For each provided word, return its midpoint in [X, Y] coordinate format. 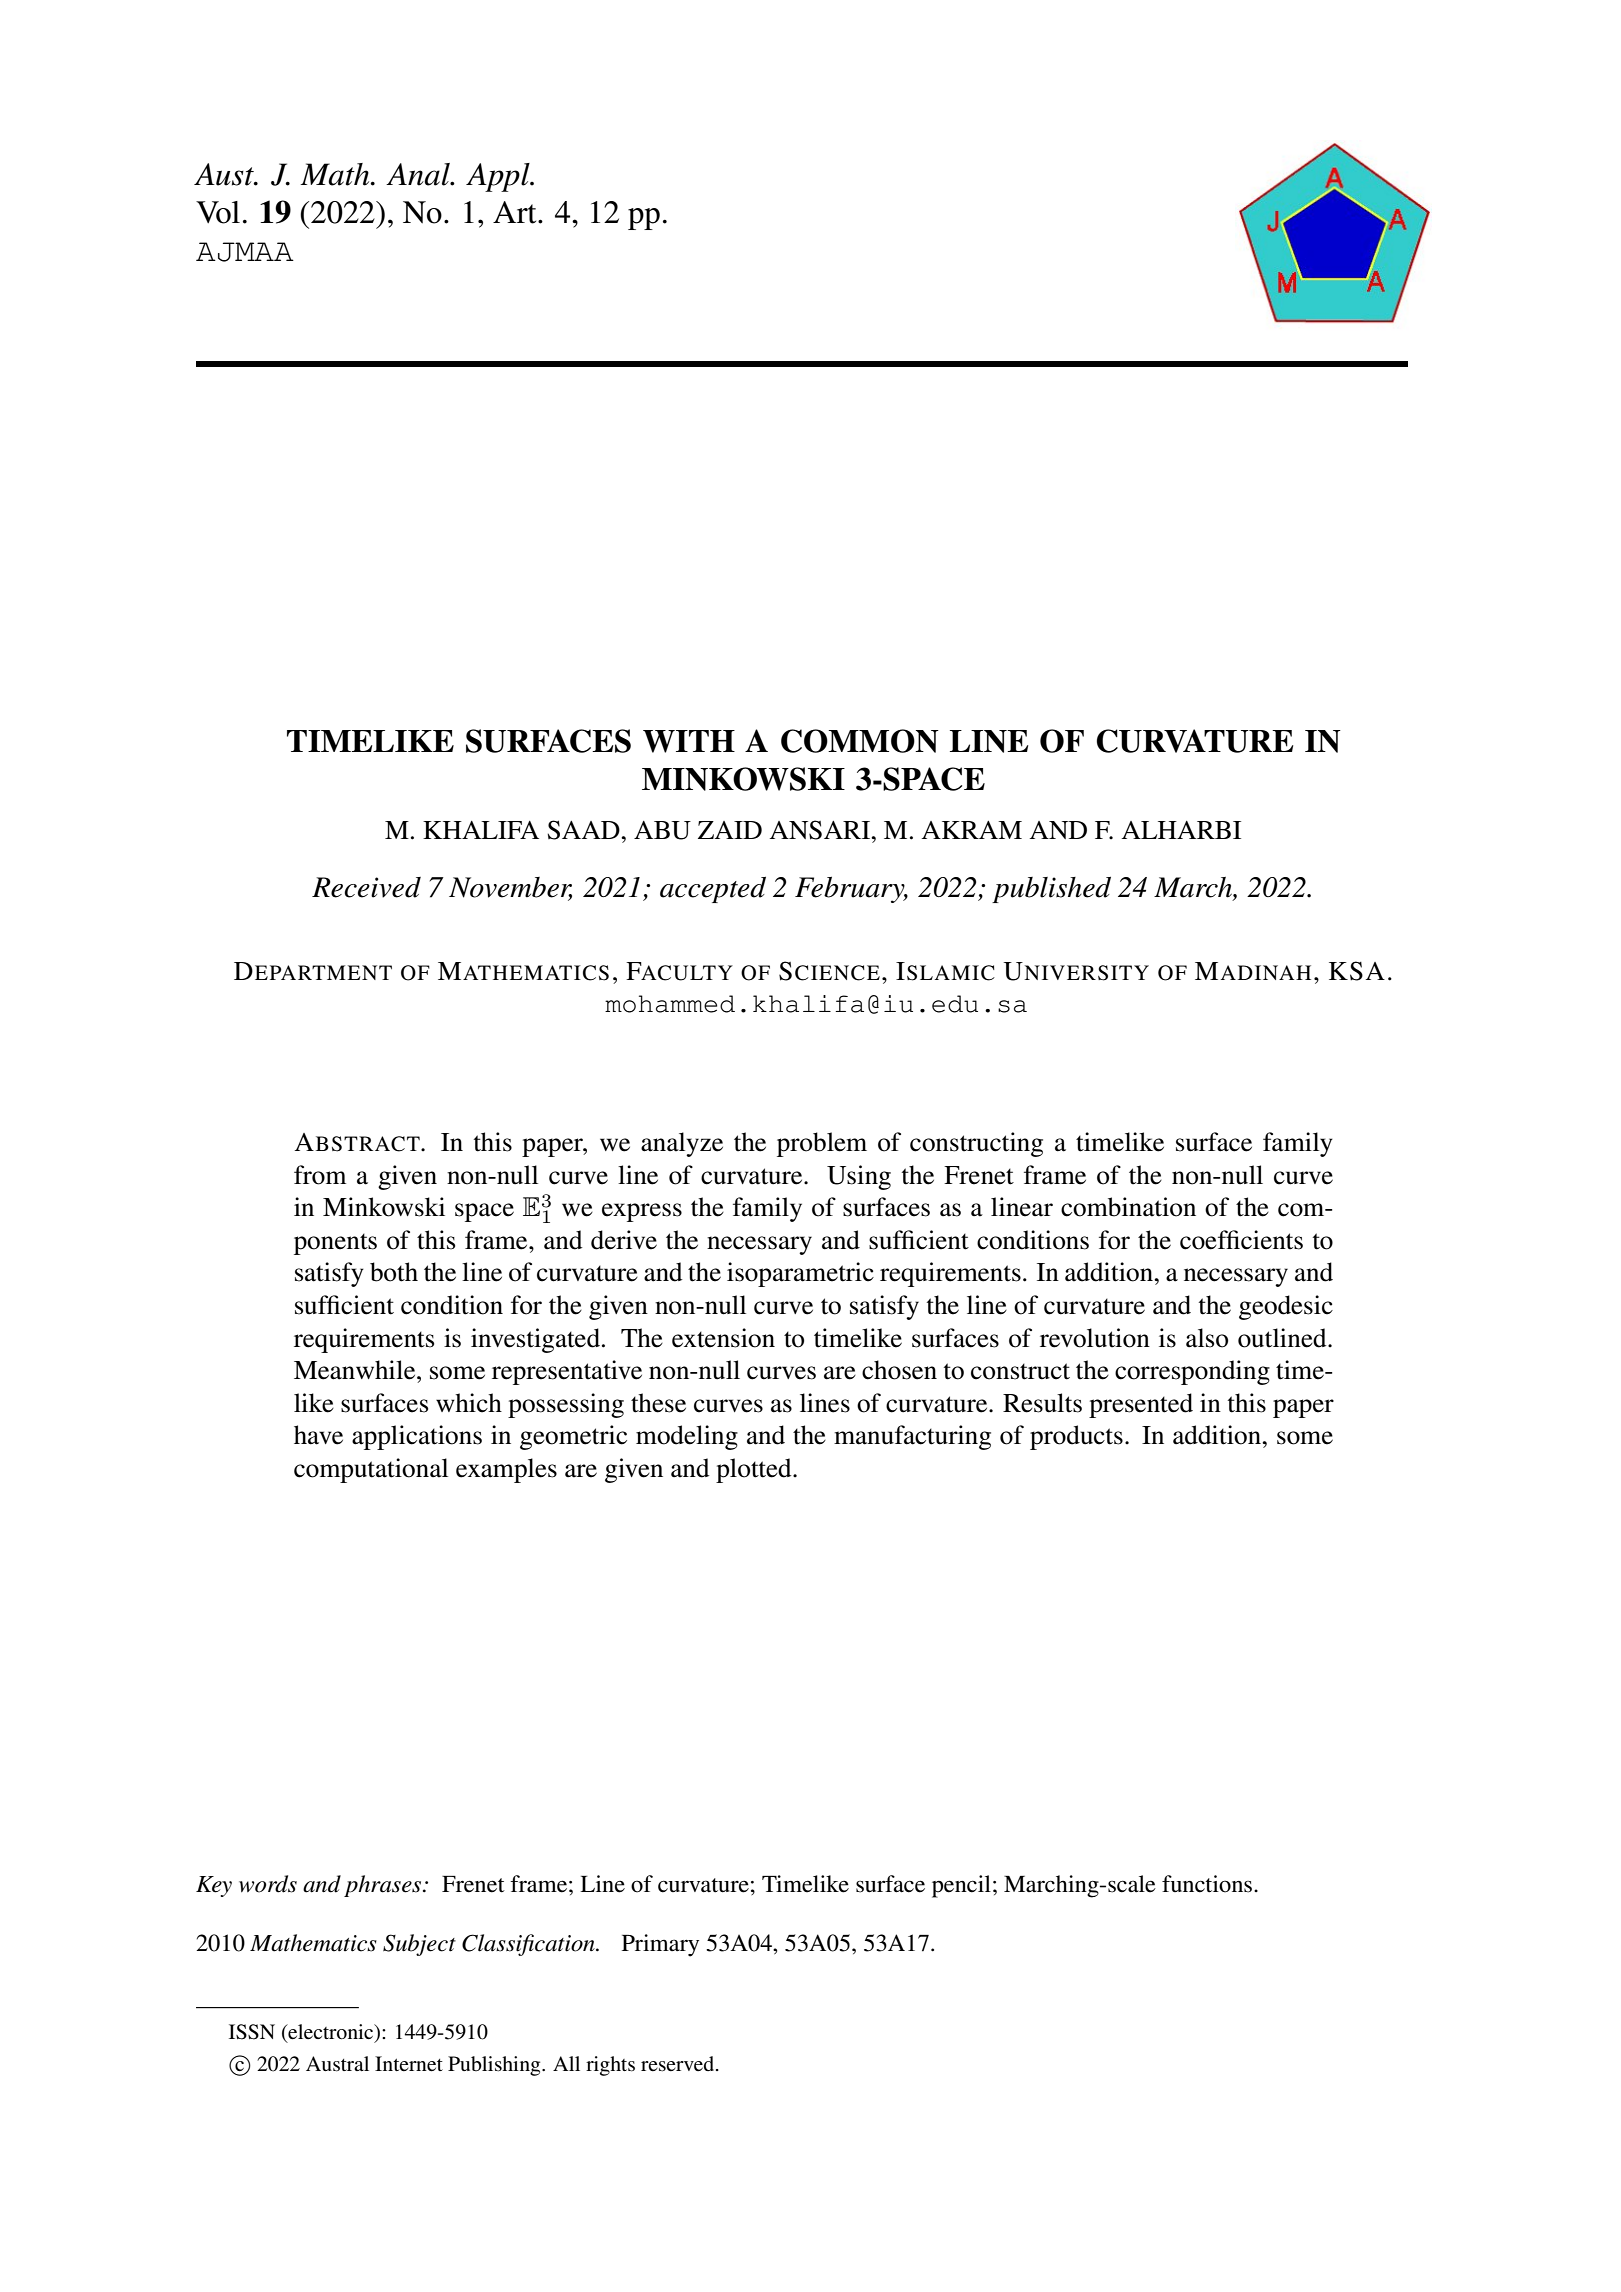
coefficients [1241, 1240]
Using [859, 1177]
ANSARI [821, 830]
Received [366, 887]
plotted [755, 1470]
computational [371, 1470]
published [1051, 890]
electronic [331, 2032]
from [320, 1175]
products [1076, 1437]
